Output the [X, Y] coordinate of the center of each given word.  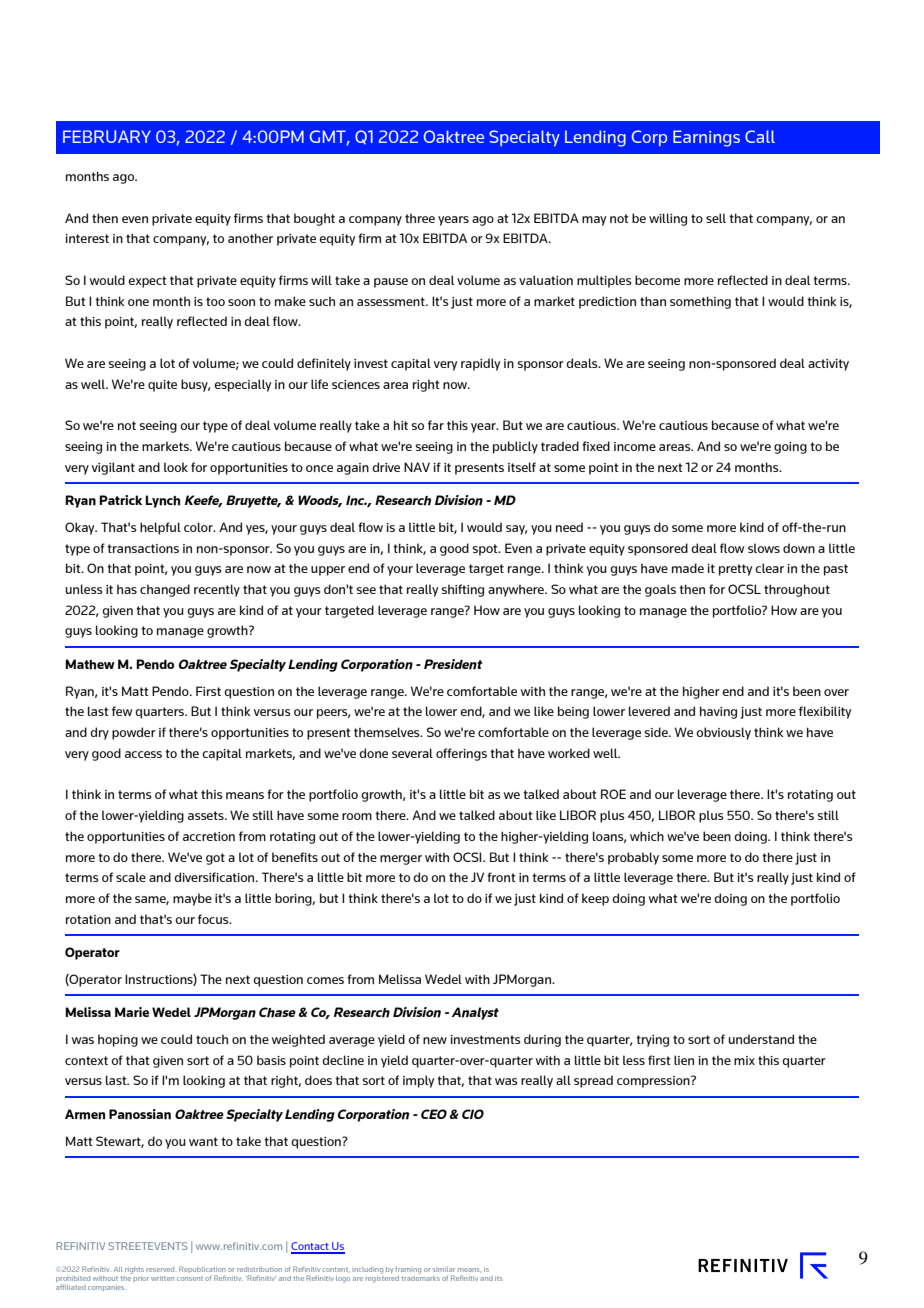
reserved [160, 1269]
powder [134, 733]
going [790, 448]
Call [760, 136]
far [436, 425]
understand [761, 1039]
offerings [461, 754]
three [420, 218]
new [435, 1040]
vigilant [113, 468]
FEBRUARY [107, 136]
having [718, 712]
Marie [132, 1012]
